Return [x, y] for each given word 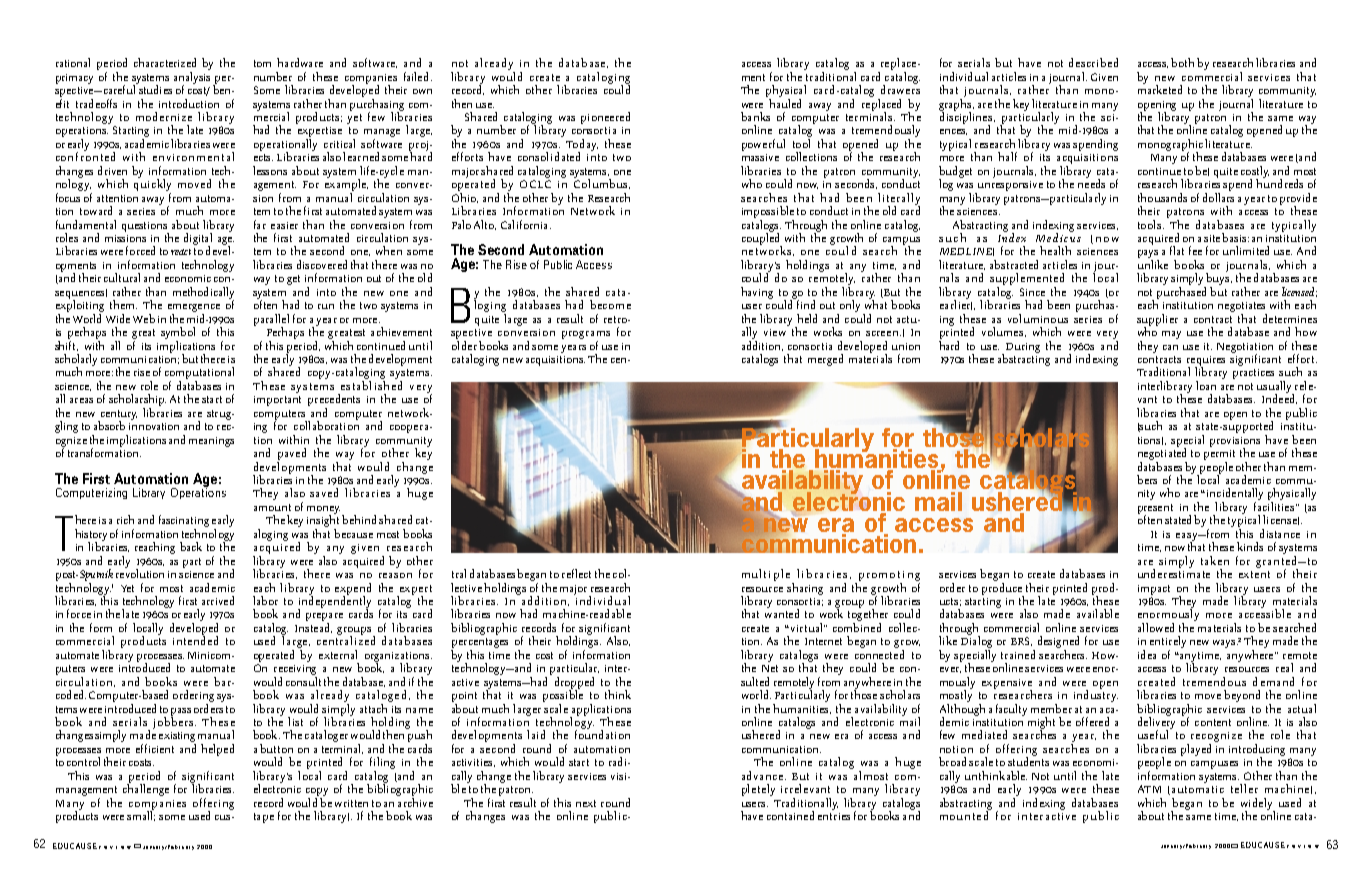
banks [755, 116]
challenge [146, 789]
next [586, 803]
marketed [1160, 88]
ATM [1149, 789]
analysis [192, 79]
